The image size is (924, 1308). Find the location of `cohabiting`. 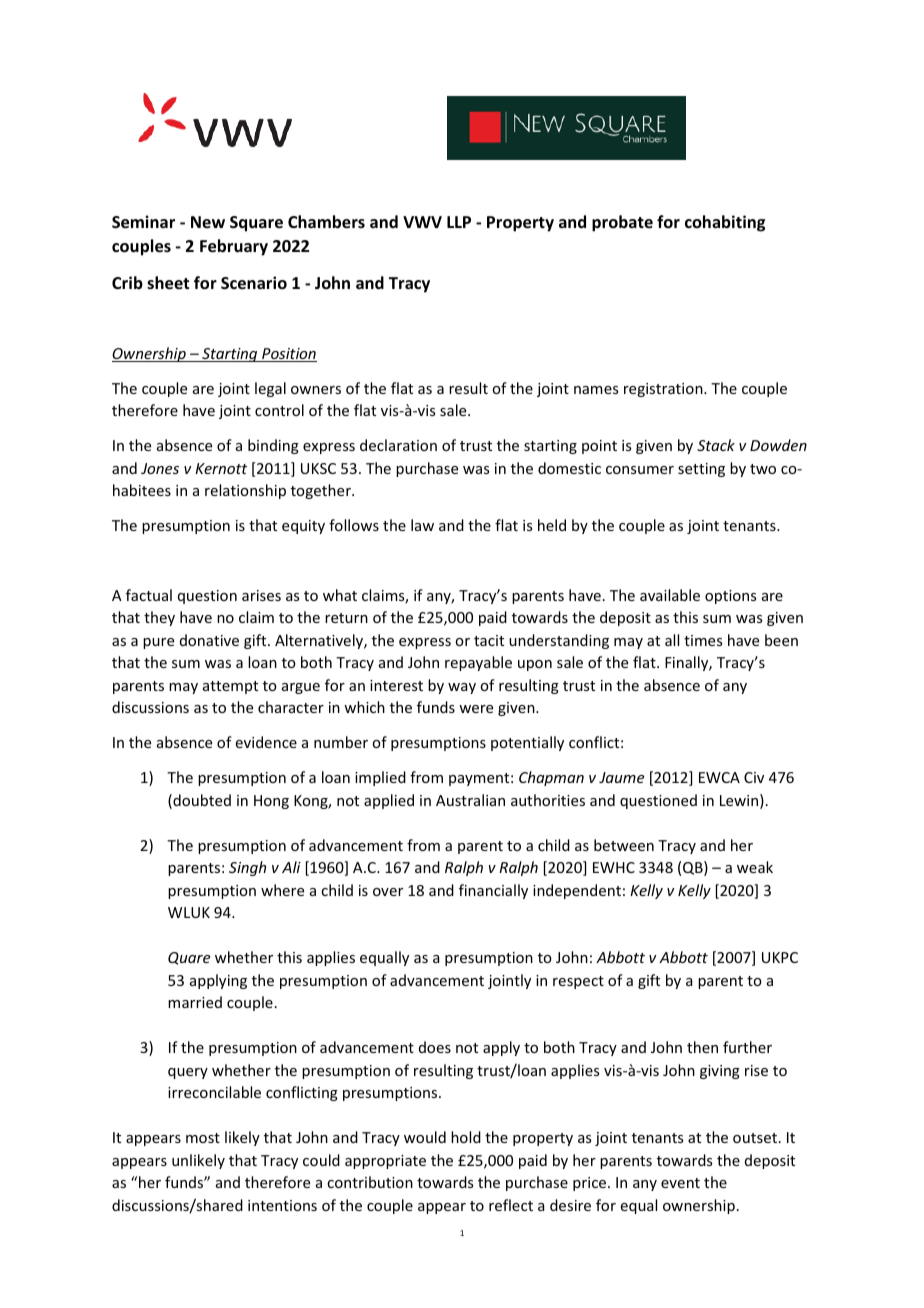

cohabiting is located at coordinates (725, 223).
